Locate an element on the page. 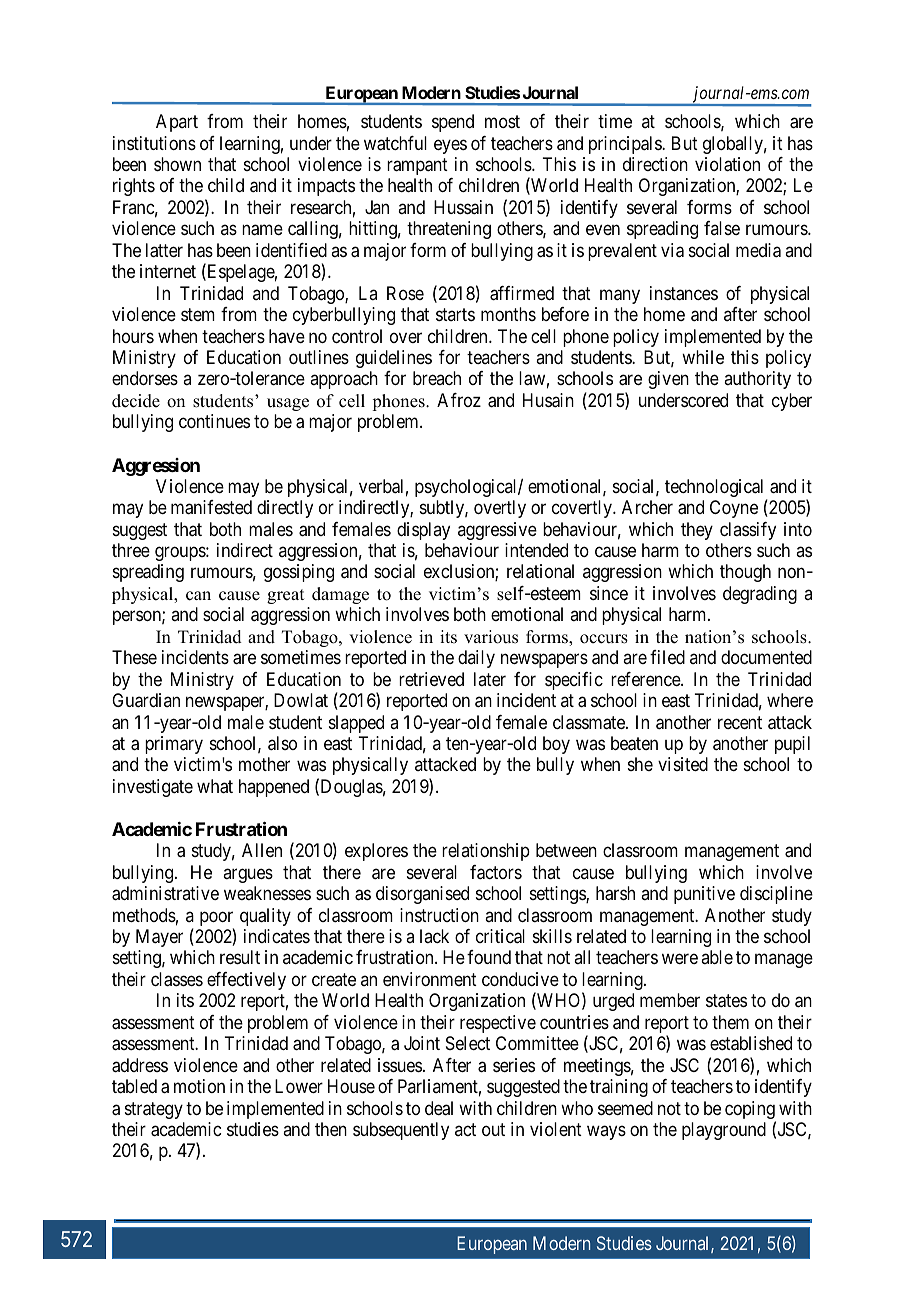 Image resolution: width=924 pixels, height=1308 pixels. great is located at coordinates (285, 596).
